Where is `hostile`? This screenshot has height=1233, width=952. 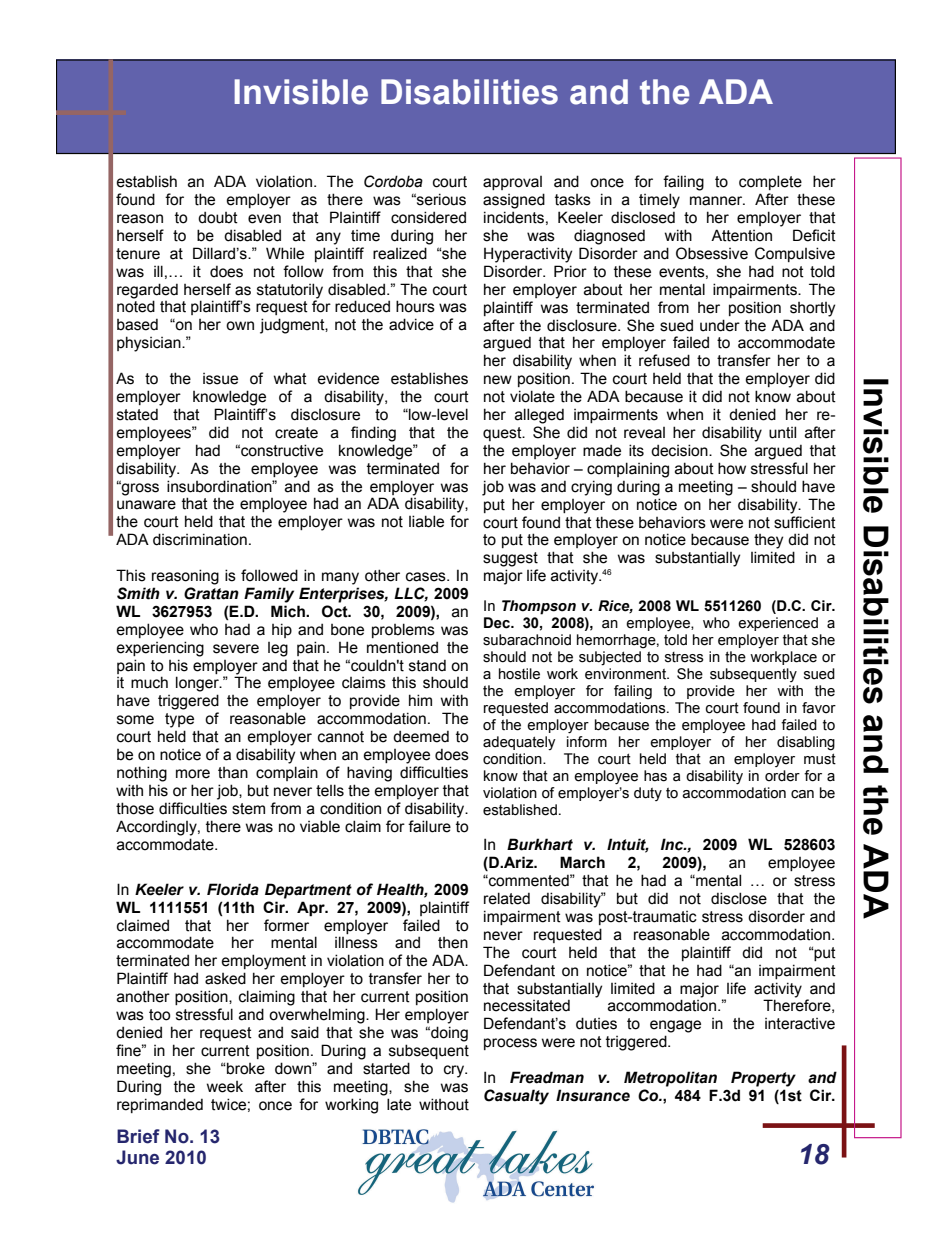
hostile is located at coordinates (519, 674).
